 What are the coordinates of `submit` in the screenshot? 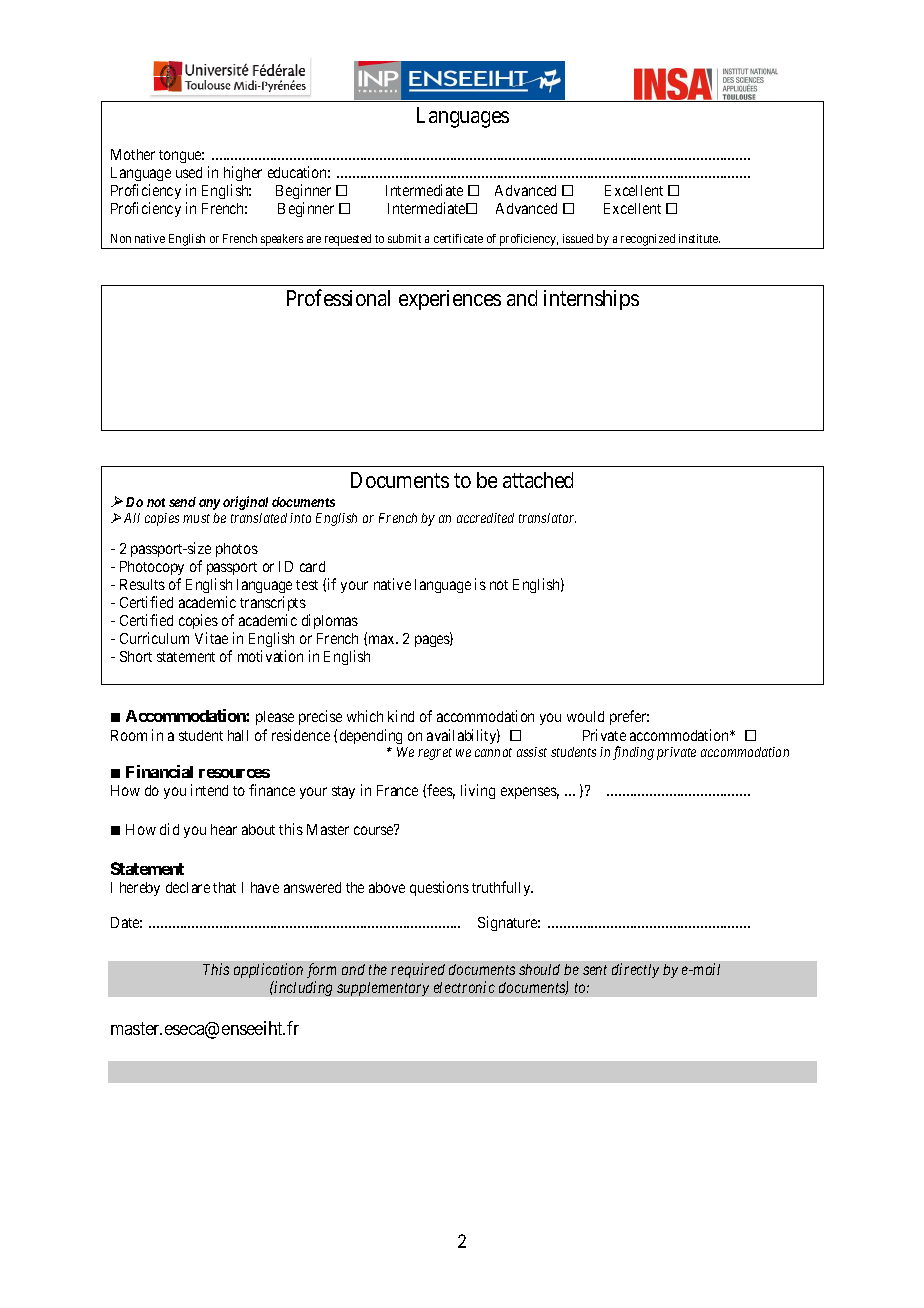 It's located at (404, 238).
